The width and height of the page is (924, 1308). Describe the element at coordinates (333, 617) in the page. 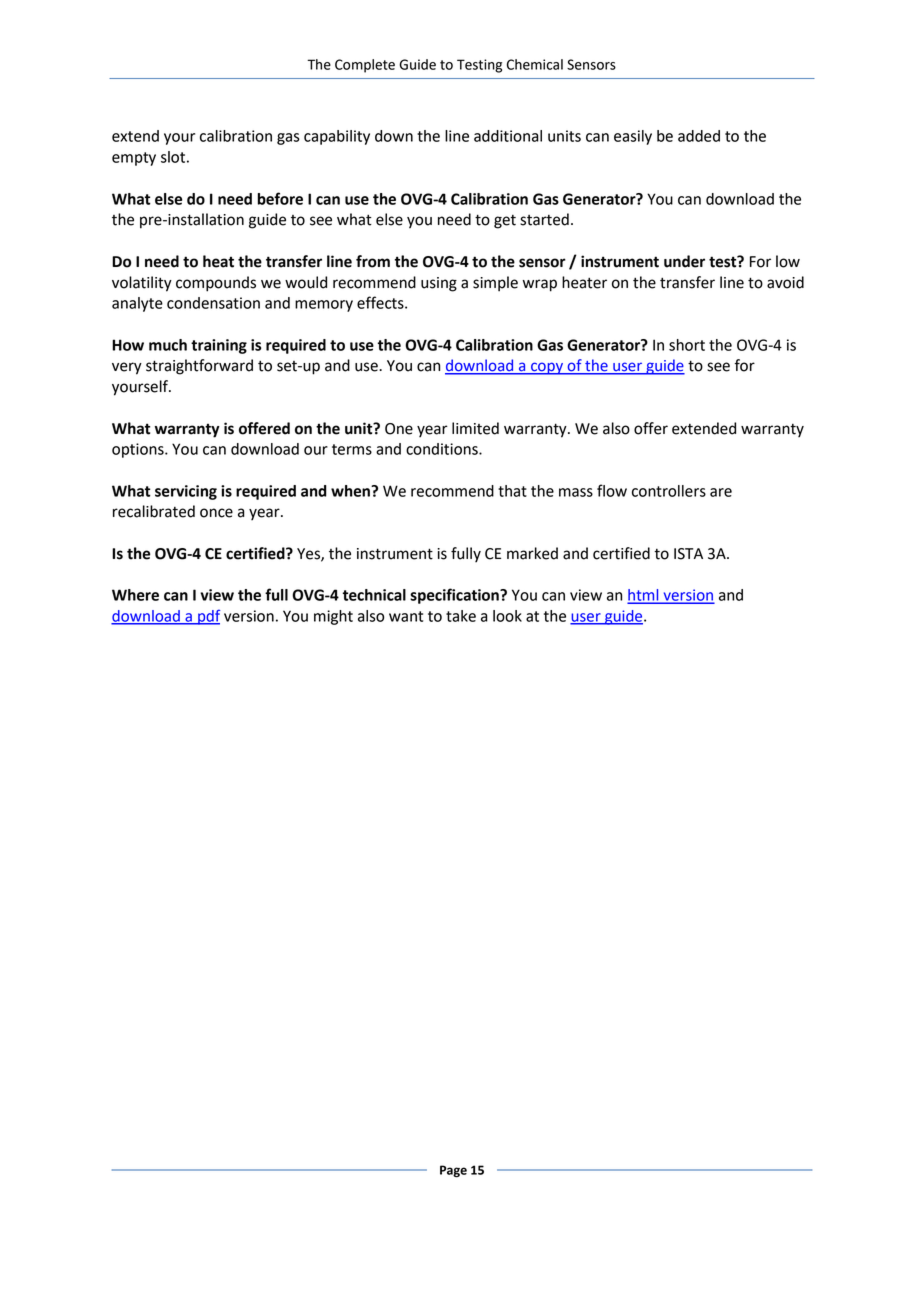

I see `might` at that location.
